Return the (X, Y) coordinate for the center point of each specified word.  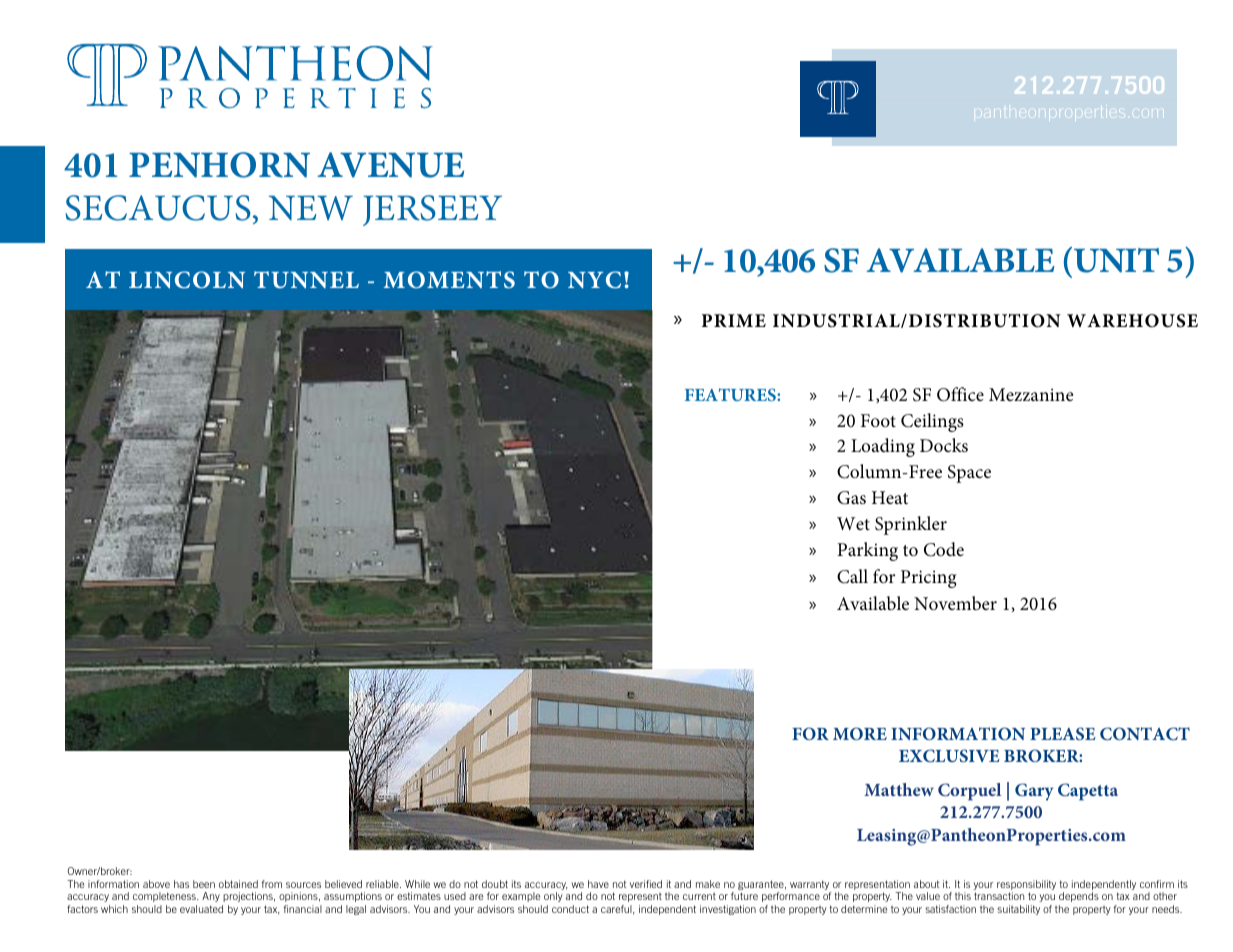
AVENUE (390, 165)
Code (944, 549)
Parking (867, 551)
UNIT (1116, 260)
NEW (311, 208)
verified (646, 884)
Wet (853, 523)
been (204, 884)
